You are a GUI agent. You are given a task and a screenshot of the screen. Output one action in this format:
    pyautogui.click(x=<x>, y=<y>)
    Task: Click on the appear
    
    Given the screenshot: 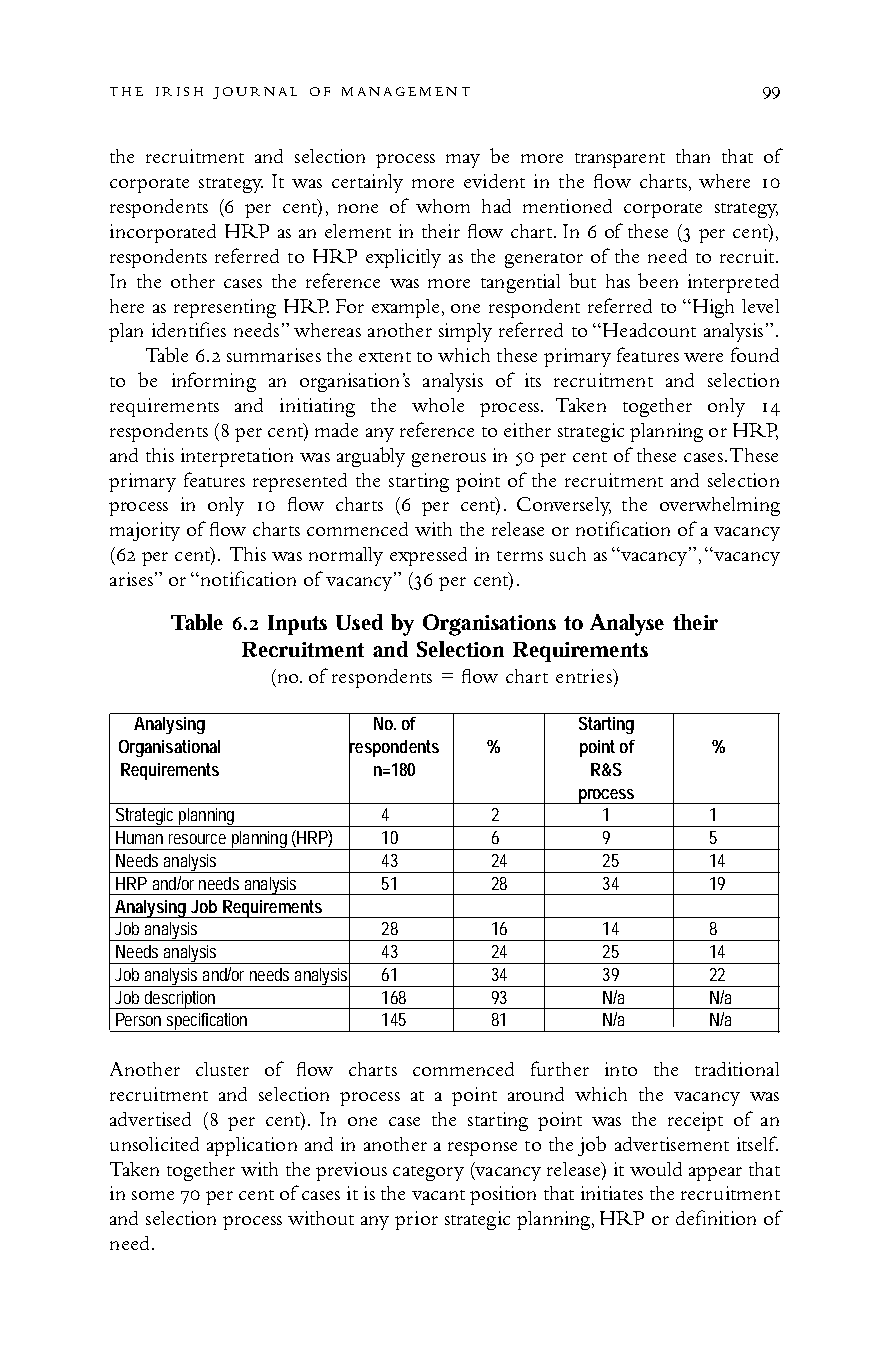 What is the action you would take?
    pyautogui.click(x=715, y=1174)
